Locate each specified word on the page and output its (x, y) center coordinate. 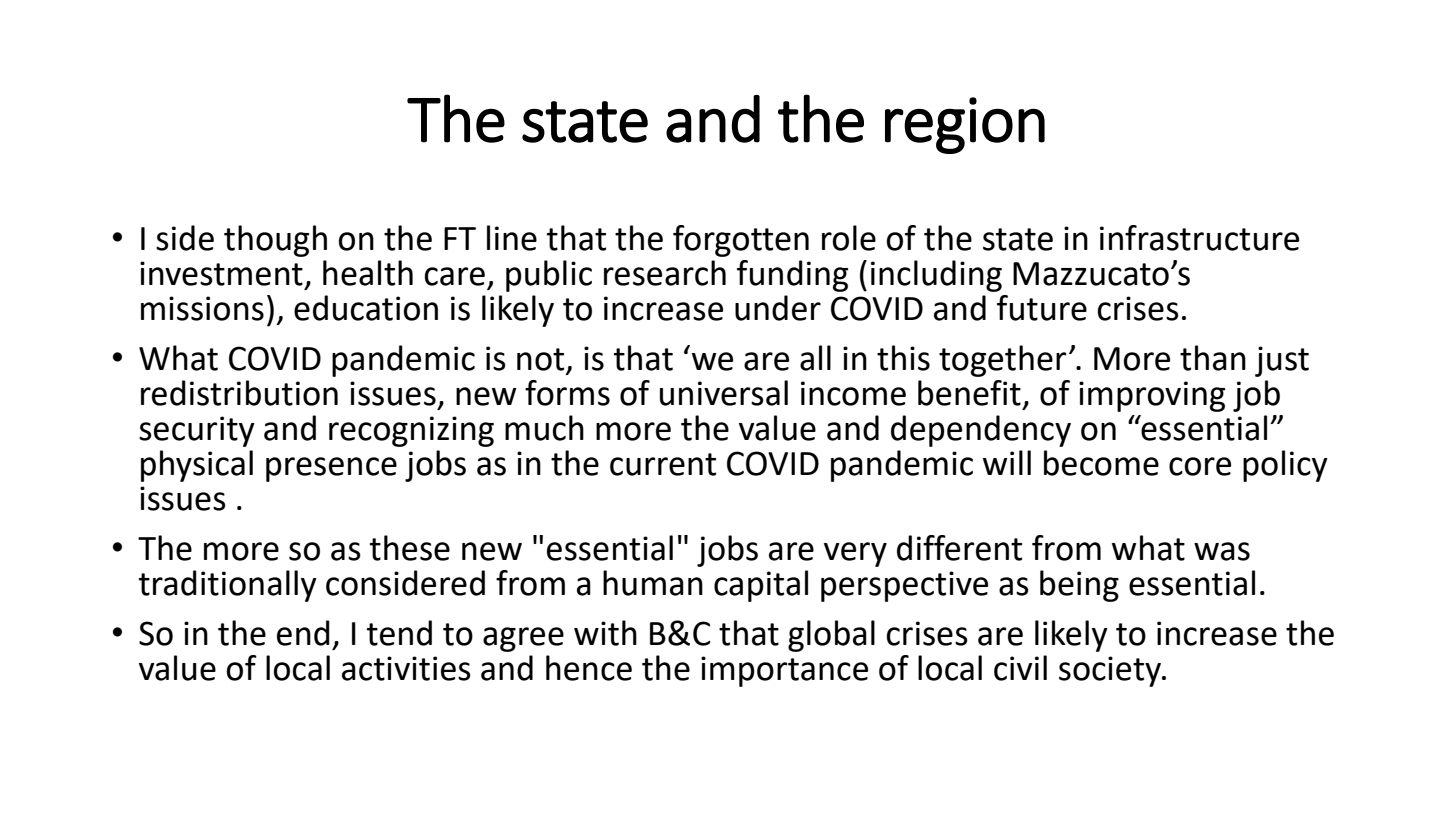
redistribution (239, 393)
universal (724, 393)
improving (1152, 396)
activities (406, 668)
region (965, 125)
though (275, 241)
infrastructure (1199, 238)
